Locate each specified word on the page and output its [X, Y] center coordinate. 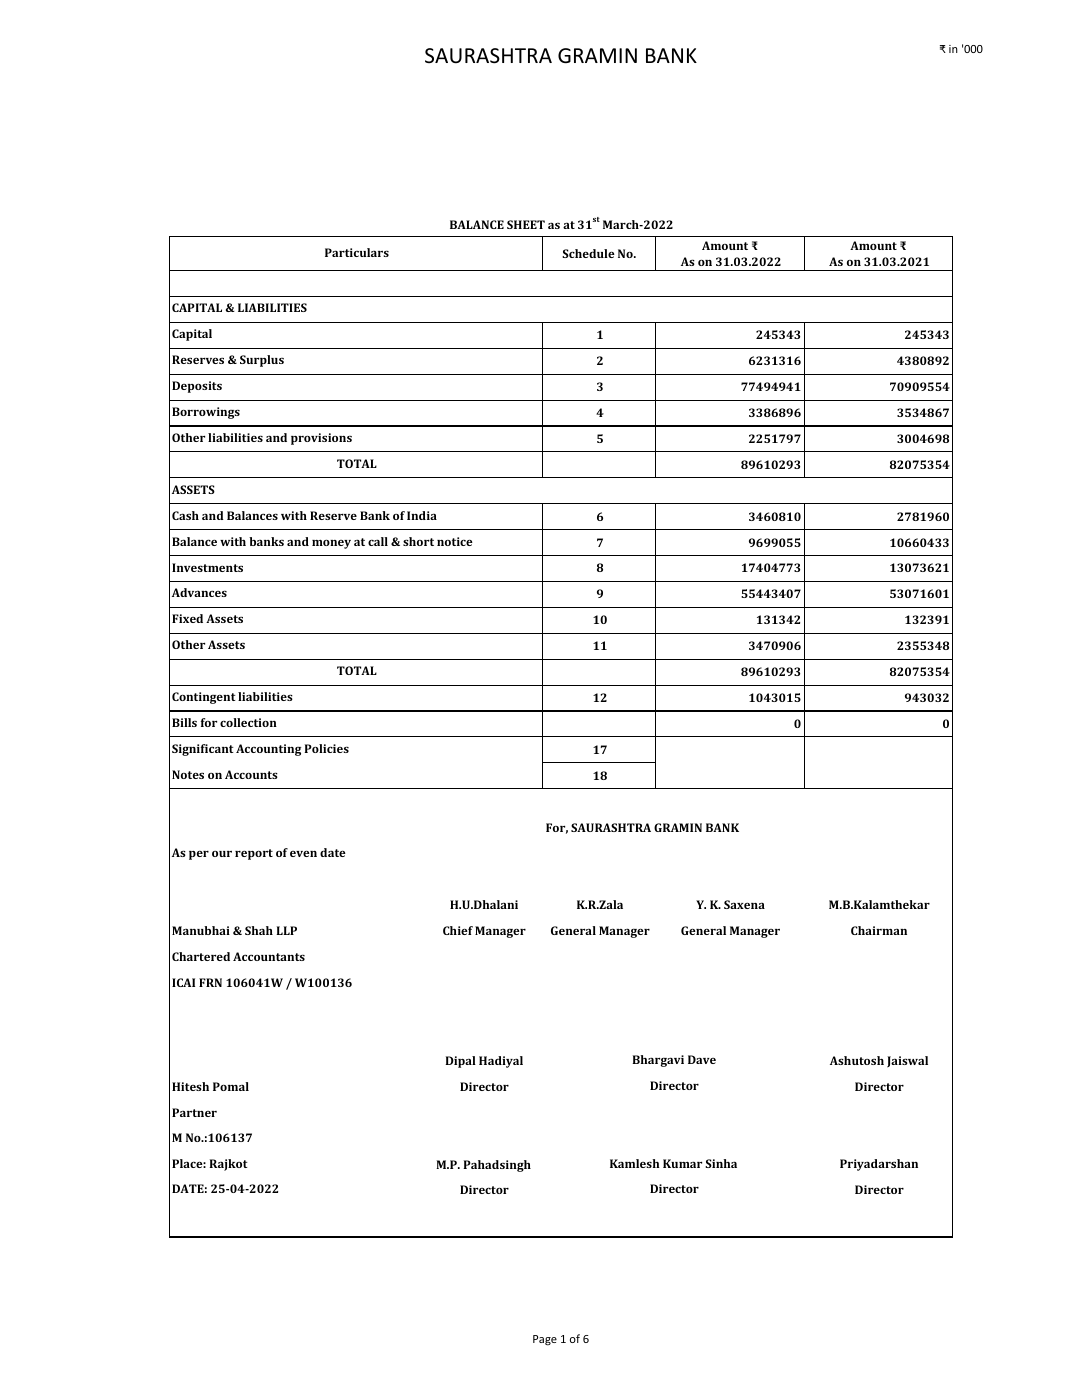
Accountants [269, 956]
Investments [207, 567]
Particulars [357, 252]
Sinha [721, 1163]
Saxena [744, 904]
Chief [458, 930]
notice [455, 541]
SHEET [526, 224]
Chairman [879, 930]
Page [545, 1340]
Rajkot [228, 1165]
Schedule [588, 253]
